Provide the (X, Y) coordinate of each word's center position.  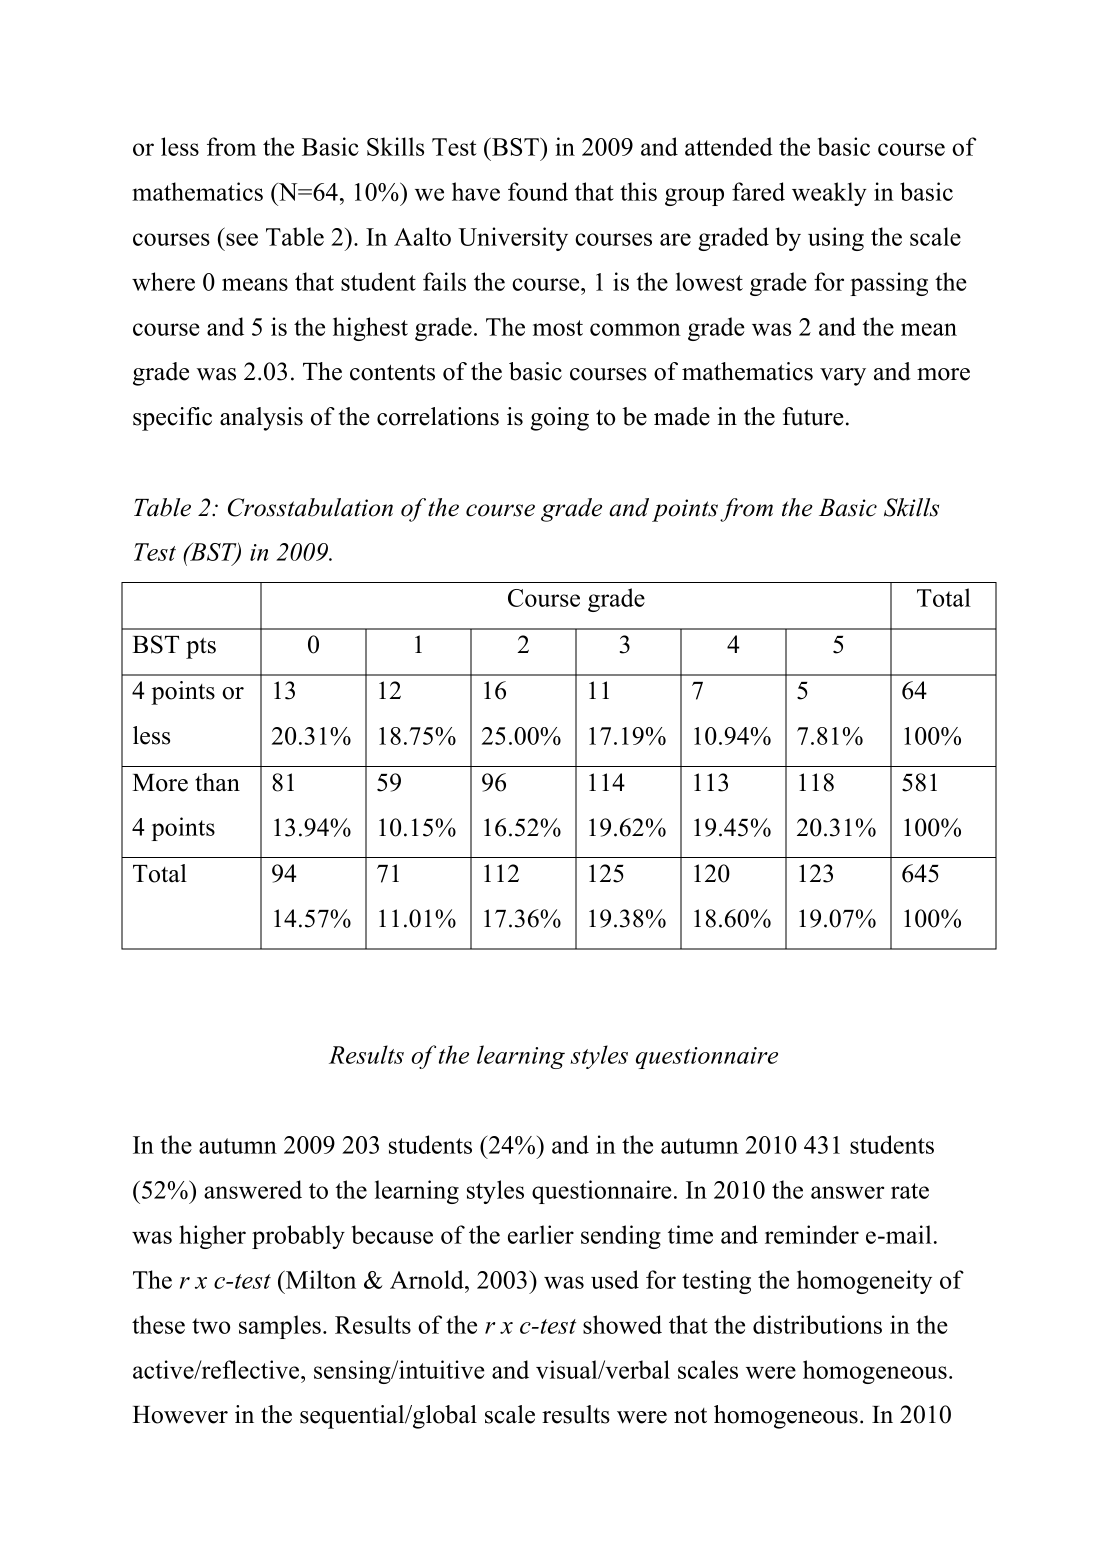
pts (201, 648)
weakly (829, 194)
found (538, 191)
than (217, 782)
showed (622, 1324)
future (813, 416)
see (242, 239)
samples (280, 1327)
